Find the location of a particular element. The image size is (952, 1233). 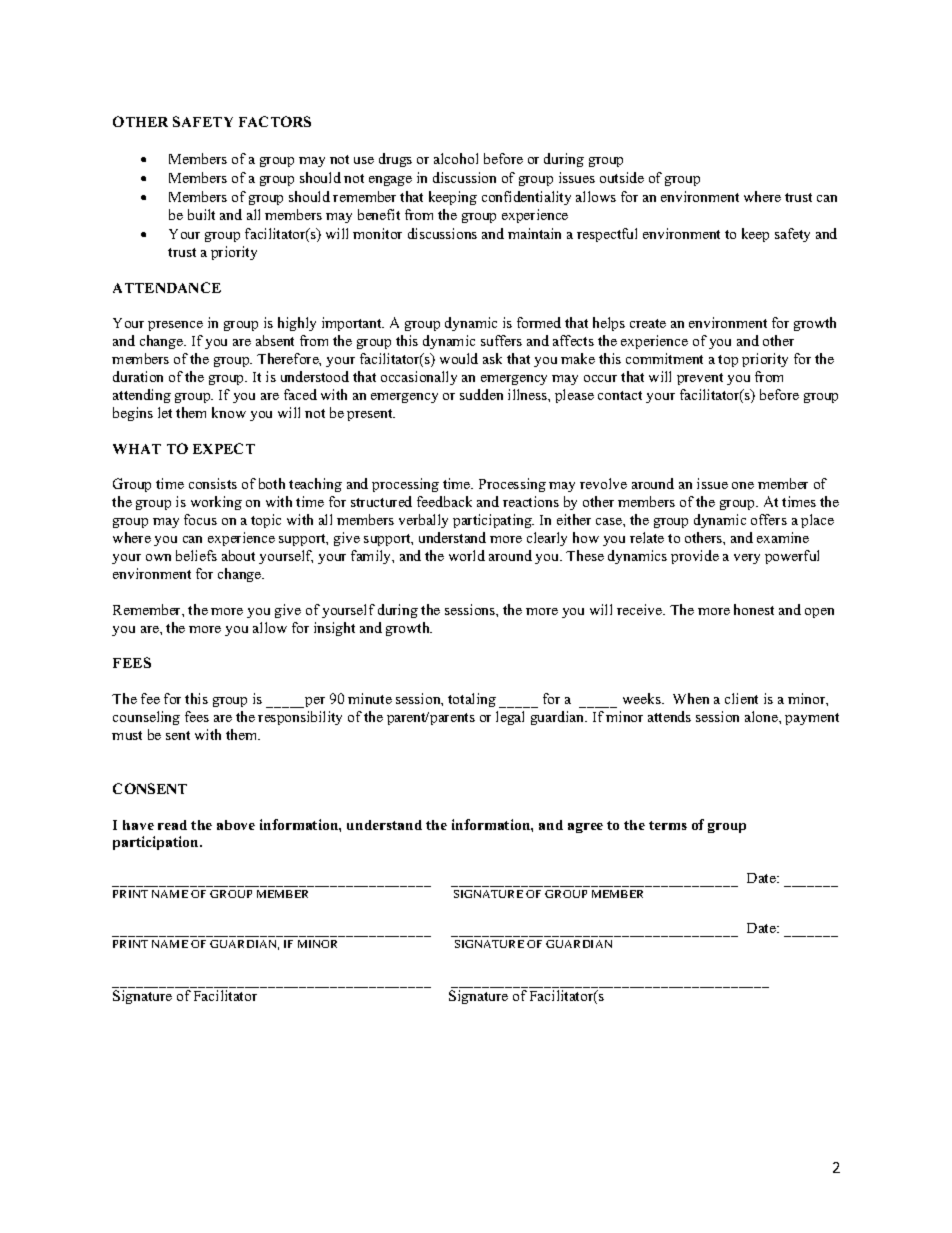

consists is located at coordinates (213, 483).
